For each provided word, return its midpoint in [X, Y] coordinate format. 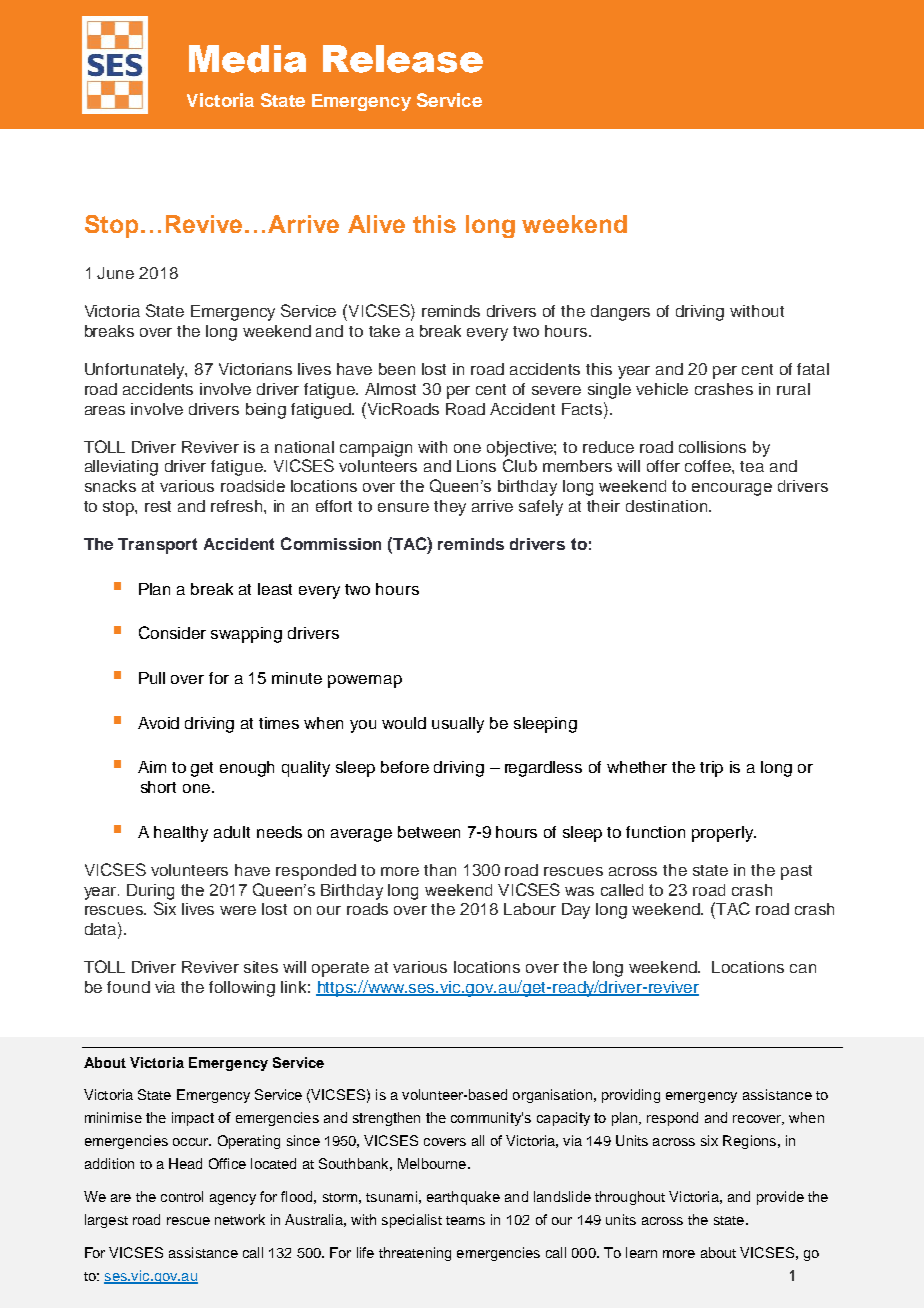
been [397, 369]
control [182, 1196]
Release [403, 59]
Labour [530, 909]
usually [458, 725]
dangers [620, 313]
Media [247, 59]
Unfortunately [136, 371]
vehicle [662, 389]
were [238, 910]
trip [711, 769]
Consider [172, 632]
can [803, 968]
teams [465, 1220]
